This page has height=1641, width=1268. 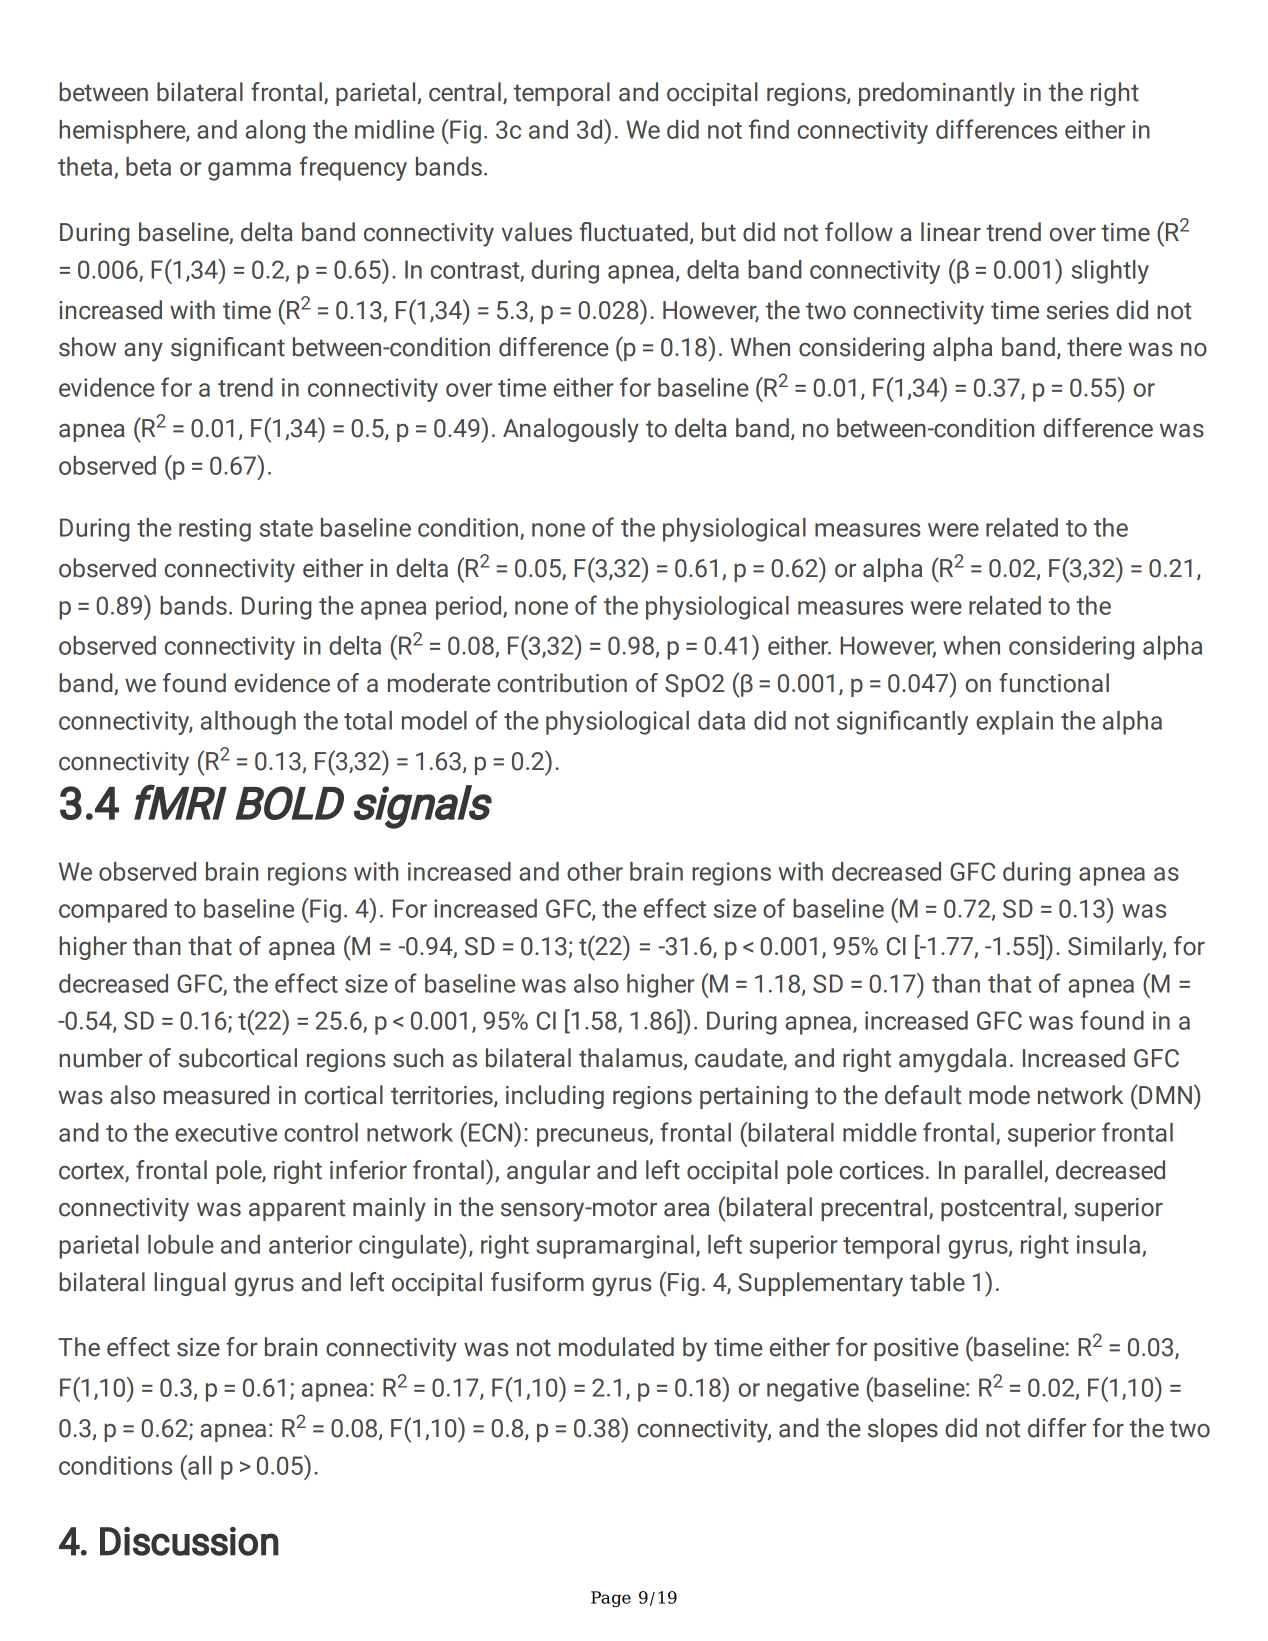 I want to click on values, so click(x=537, y=232).
